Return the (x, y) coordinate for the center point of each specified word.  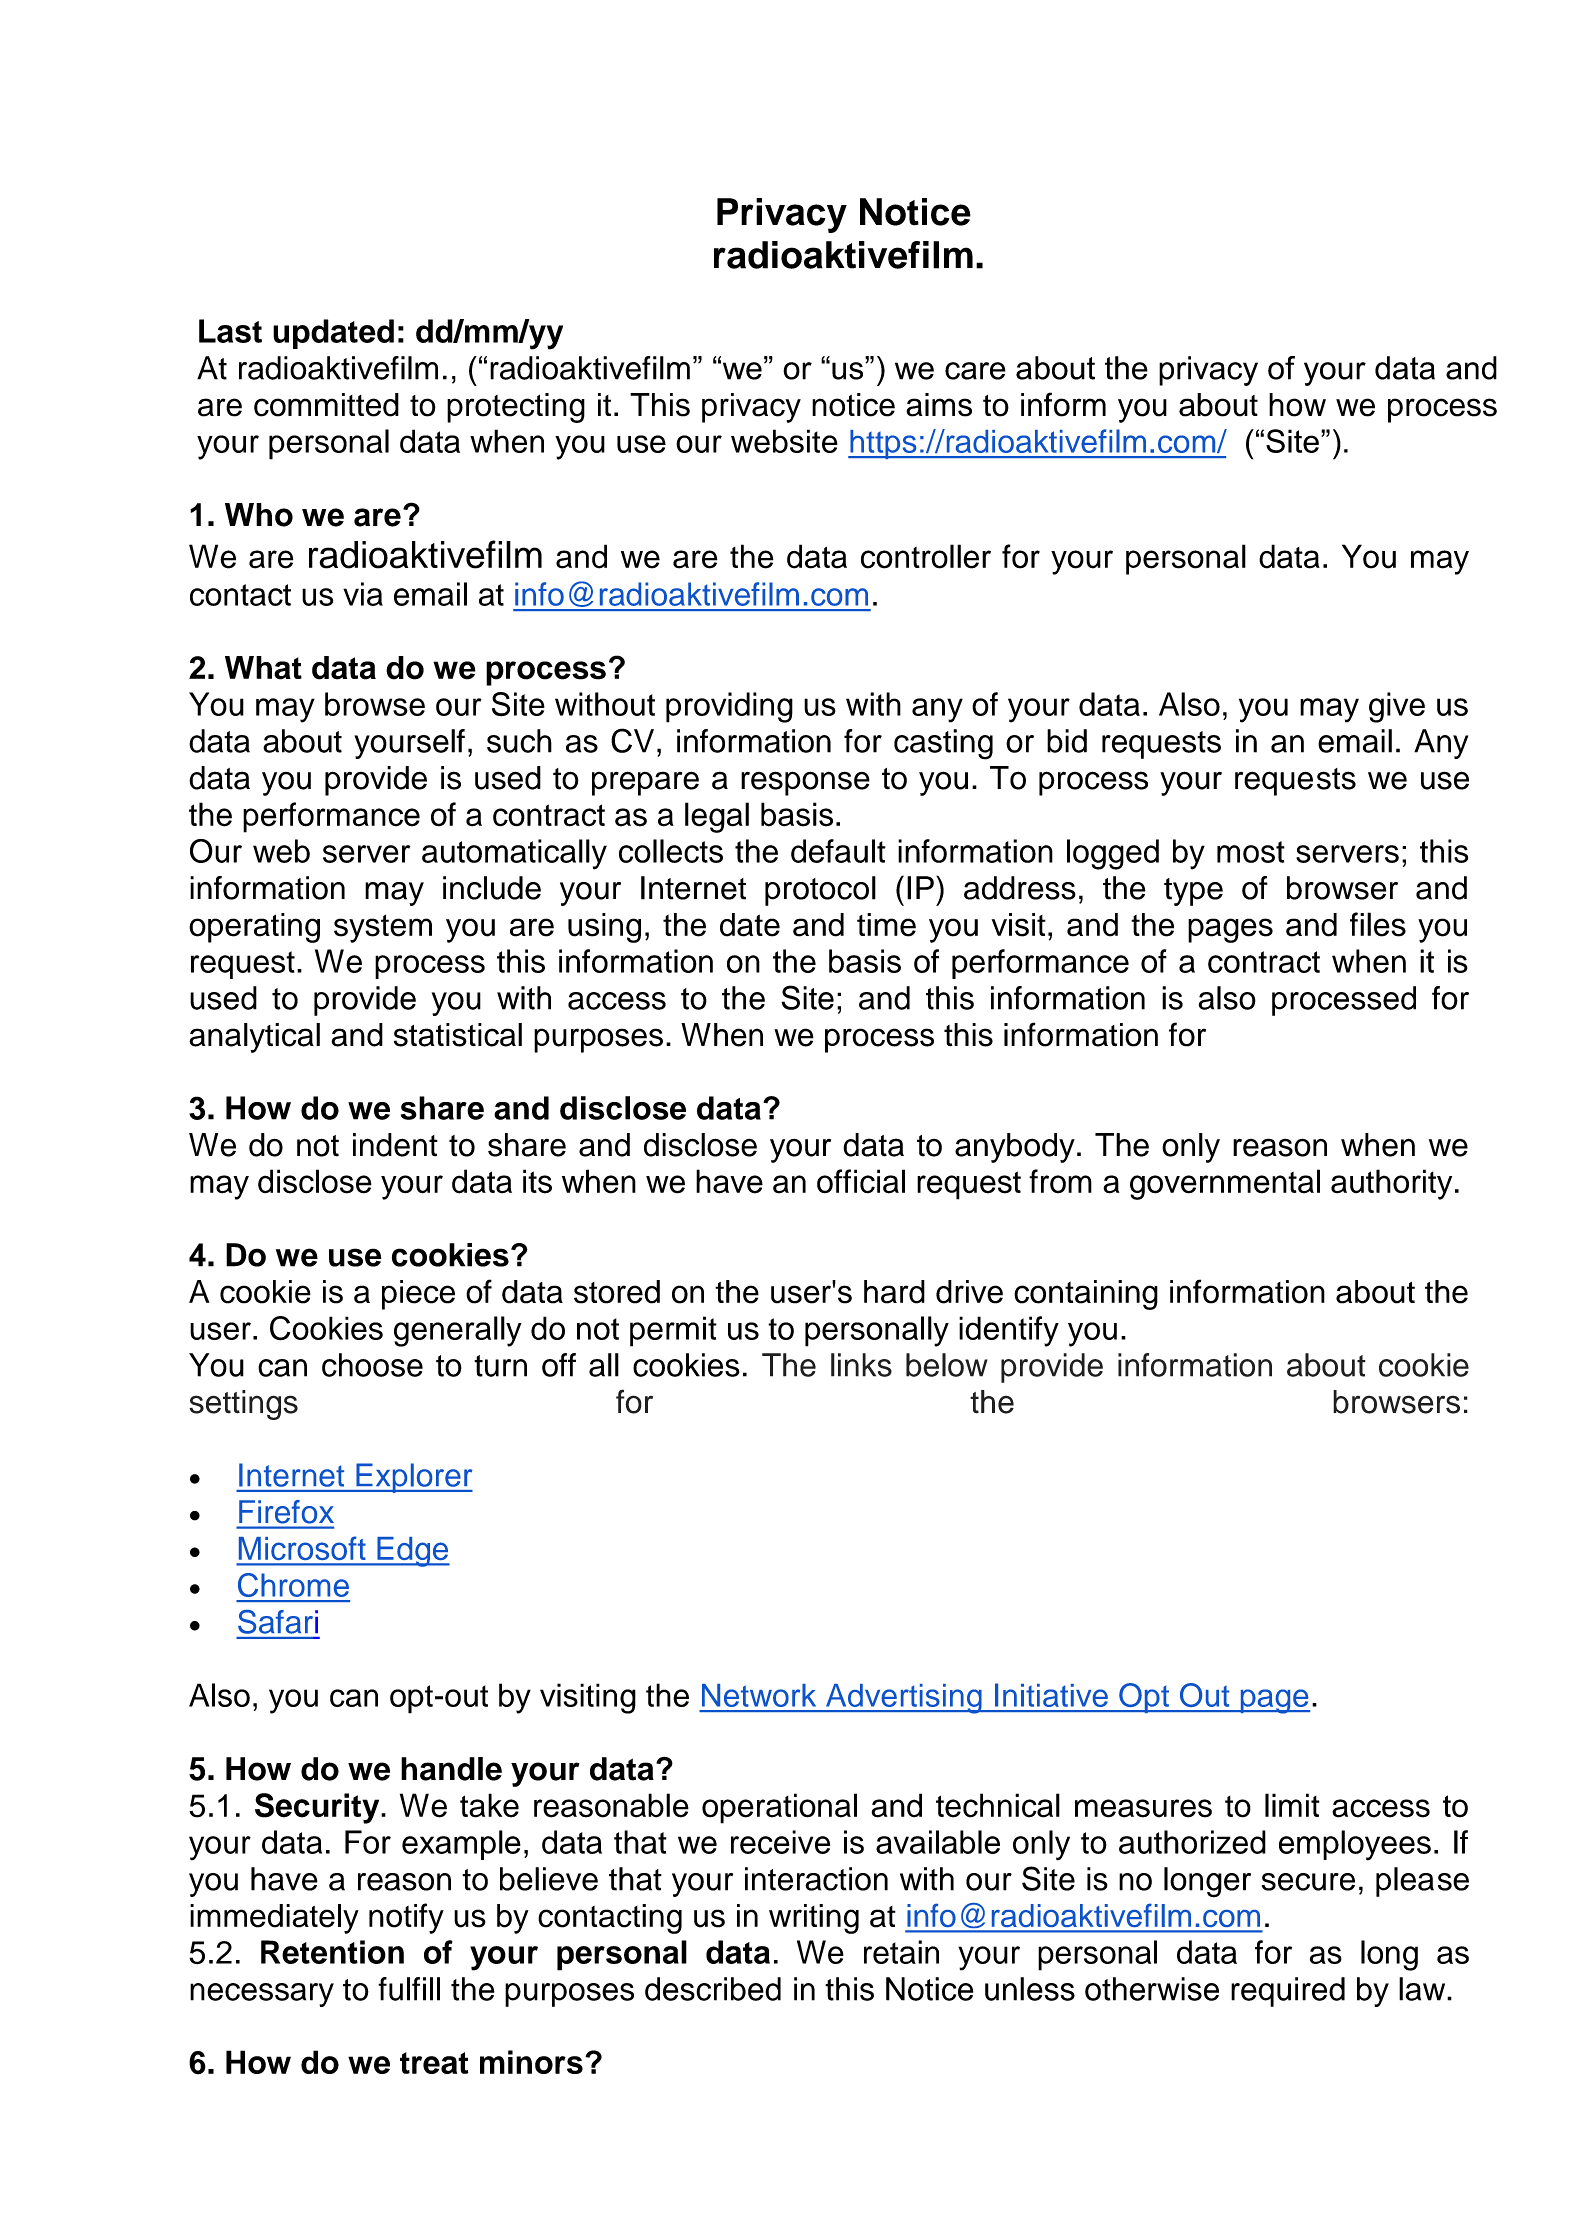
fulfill (409, 1989)
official (861, 1181)
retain (901, 1952)
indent (395, 1145)
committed (326, 405)
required (1288, 1992)
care (975, 371)
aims (939, 405)
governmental (1225, 1184)
